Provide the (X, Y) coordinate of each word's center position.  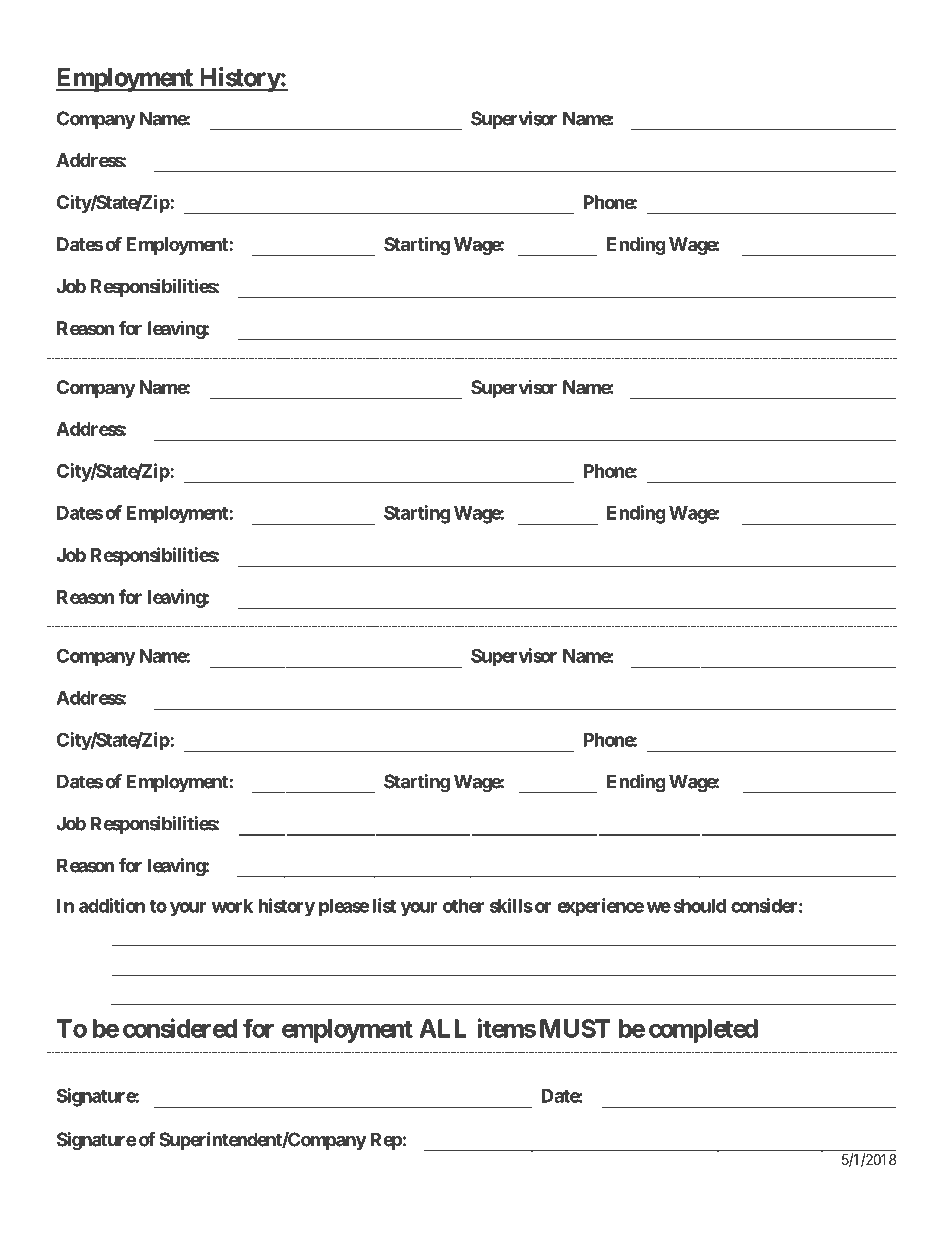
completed (703, 1031)
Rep (386, 1141)
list (384, 905)
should (700, 906)
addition (112, 905)
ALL (443, 1028)
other (463, 906)
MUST (575, 1028)
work (232, 906)
